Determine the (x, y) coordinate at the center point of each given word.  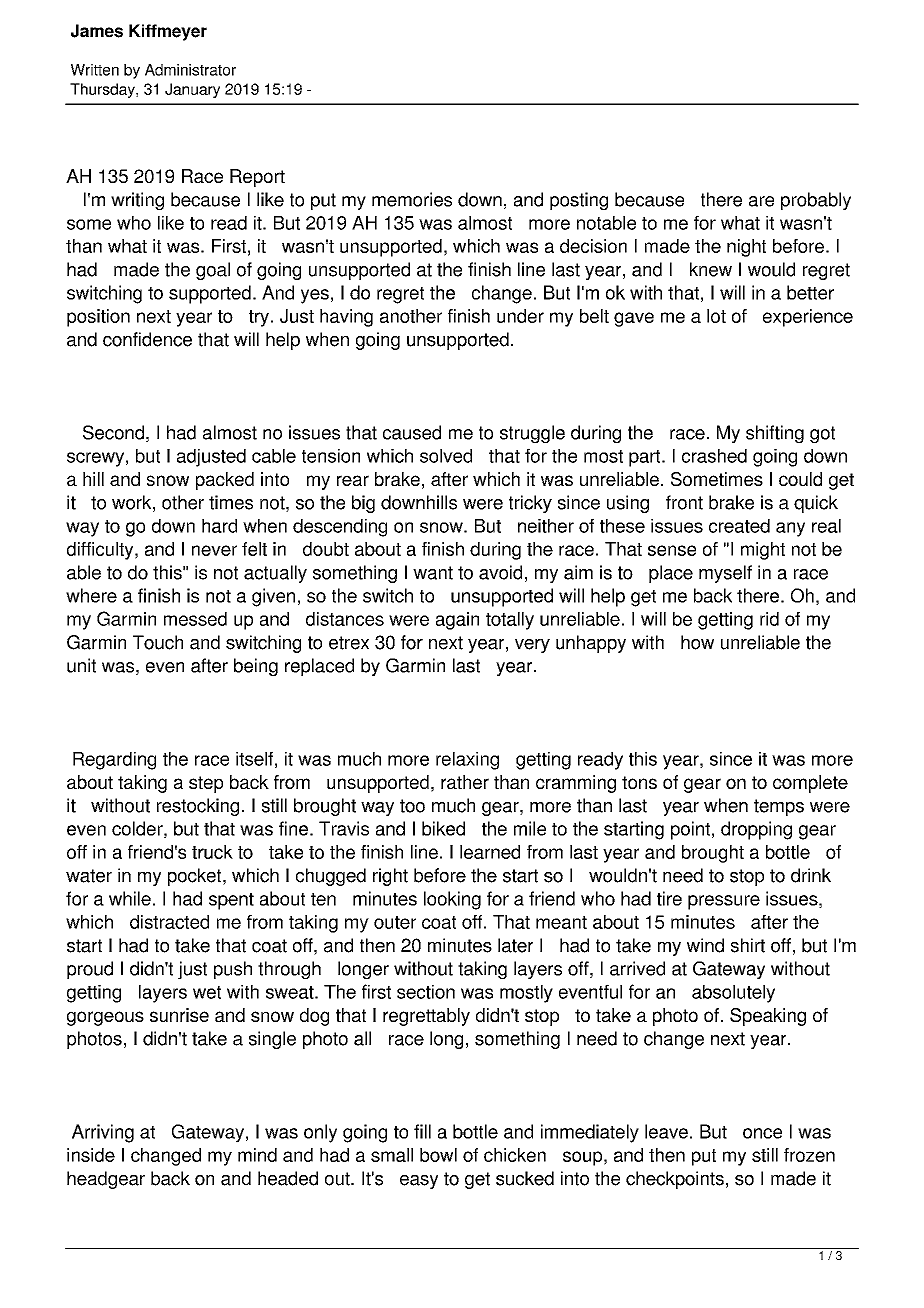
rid (769, 619)
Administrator (190, 70)
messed (195, 619)
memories (412, 199)
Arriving (103, 1133)
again (457, 621)
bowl (438, 1155)
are (761, 201)
